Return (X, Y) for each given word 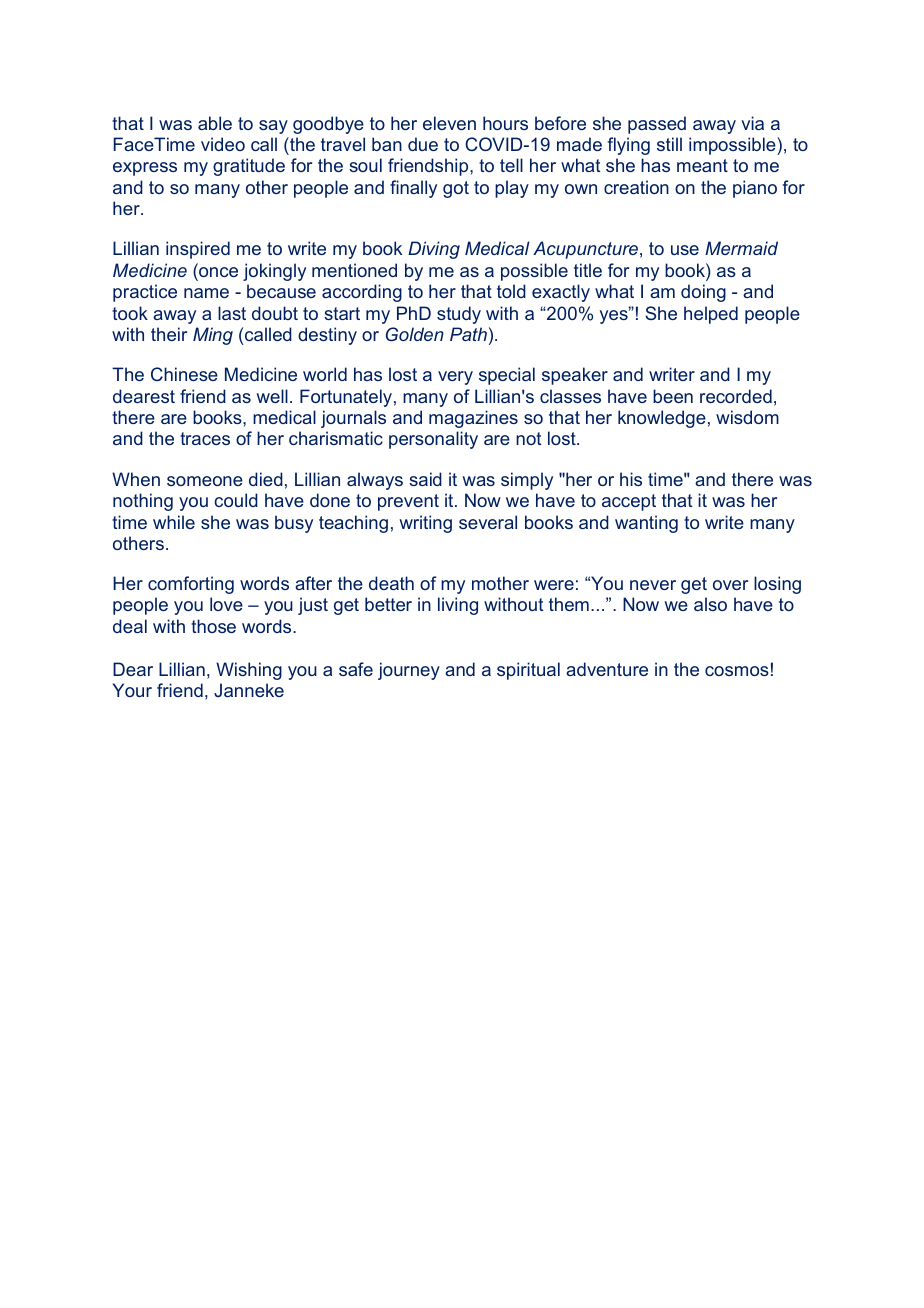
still (669, 144)
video (223, 144)
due (423, 144)
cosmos (737, 671)
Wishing (249, 671)
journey (409, 671)
